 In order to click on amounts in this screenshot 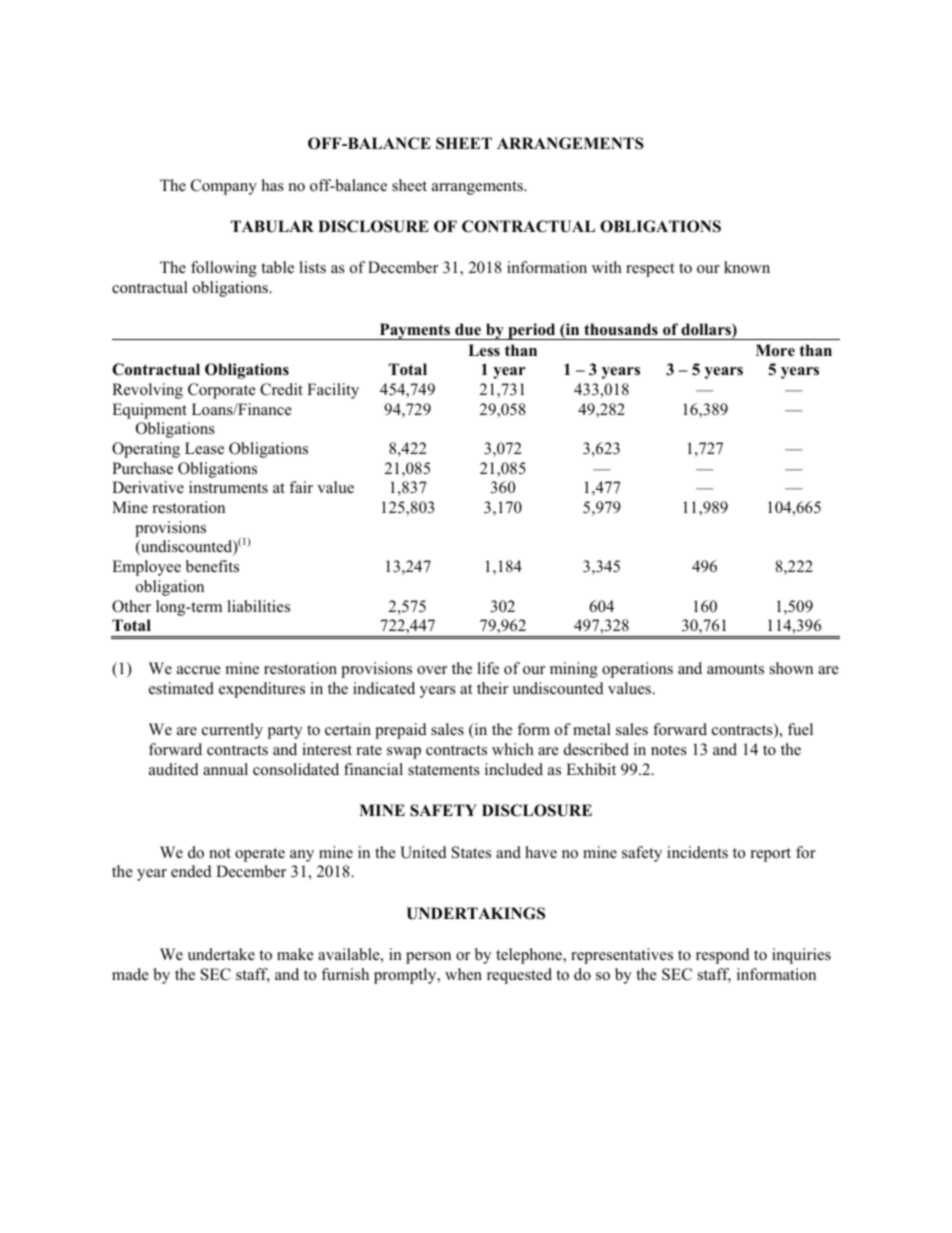, I will do `click(735, 669)`.
